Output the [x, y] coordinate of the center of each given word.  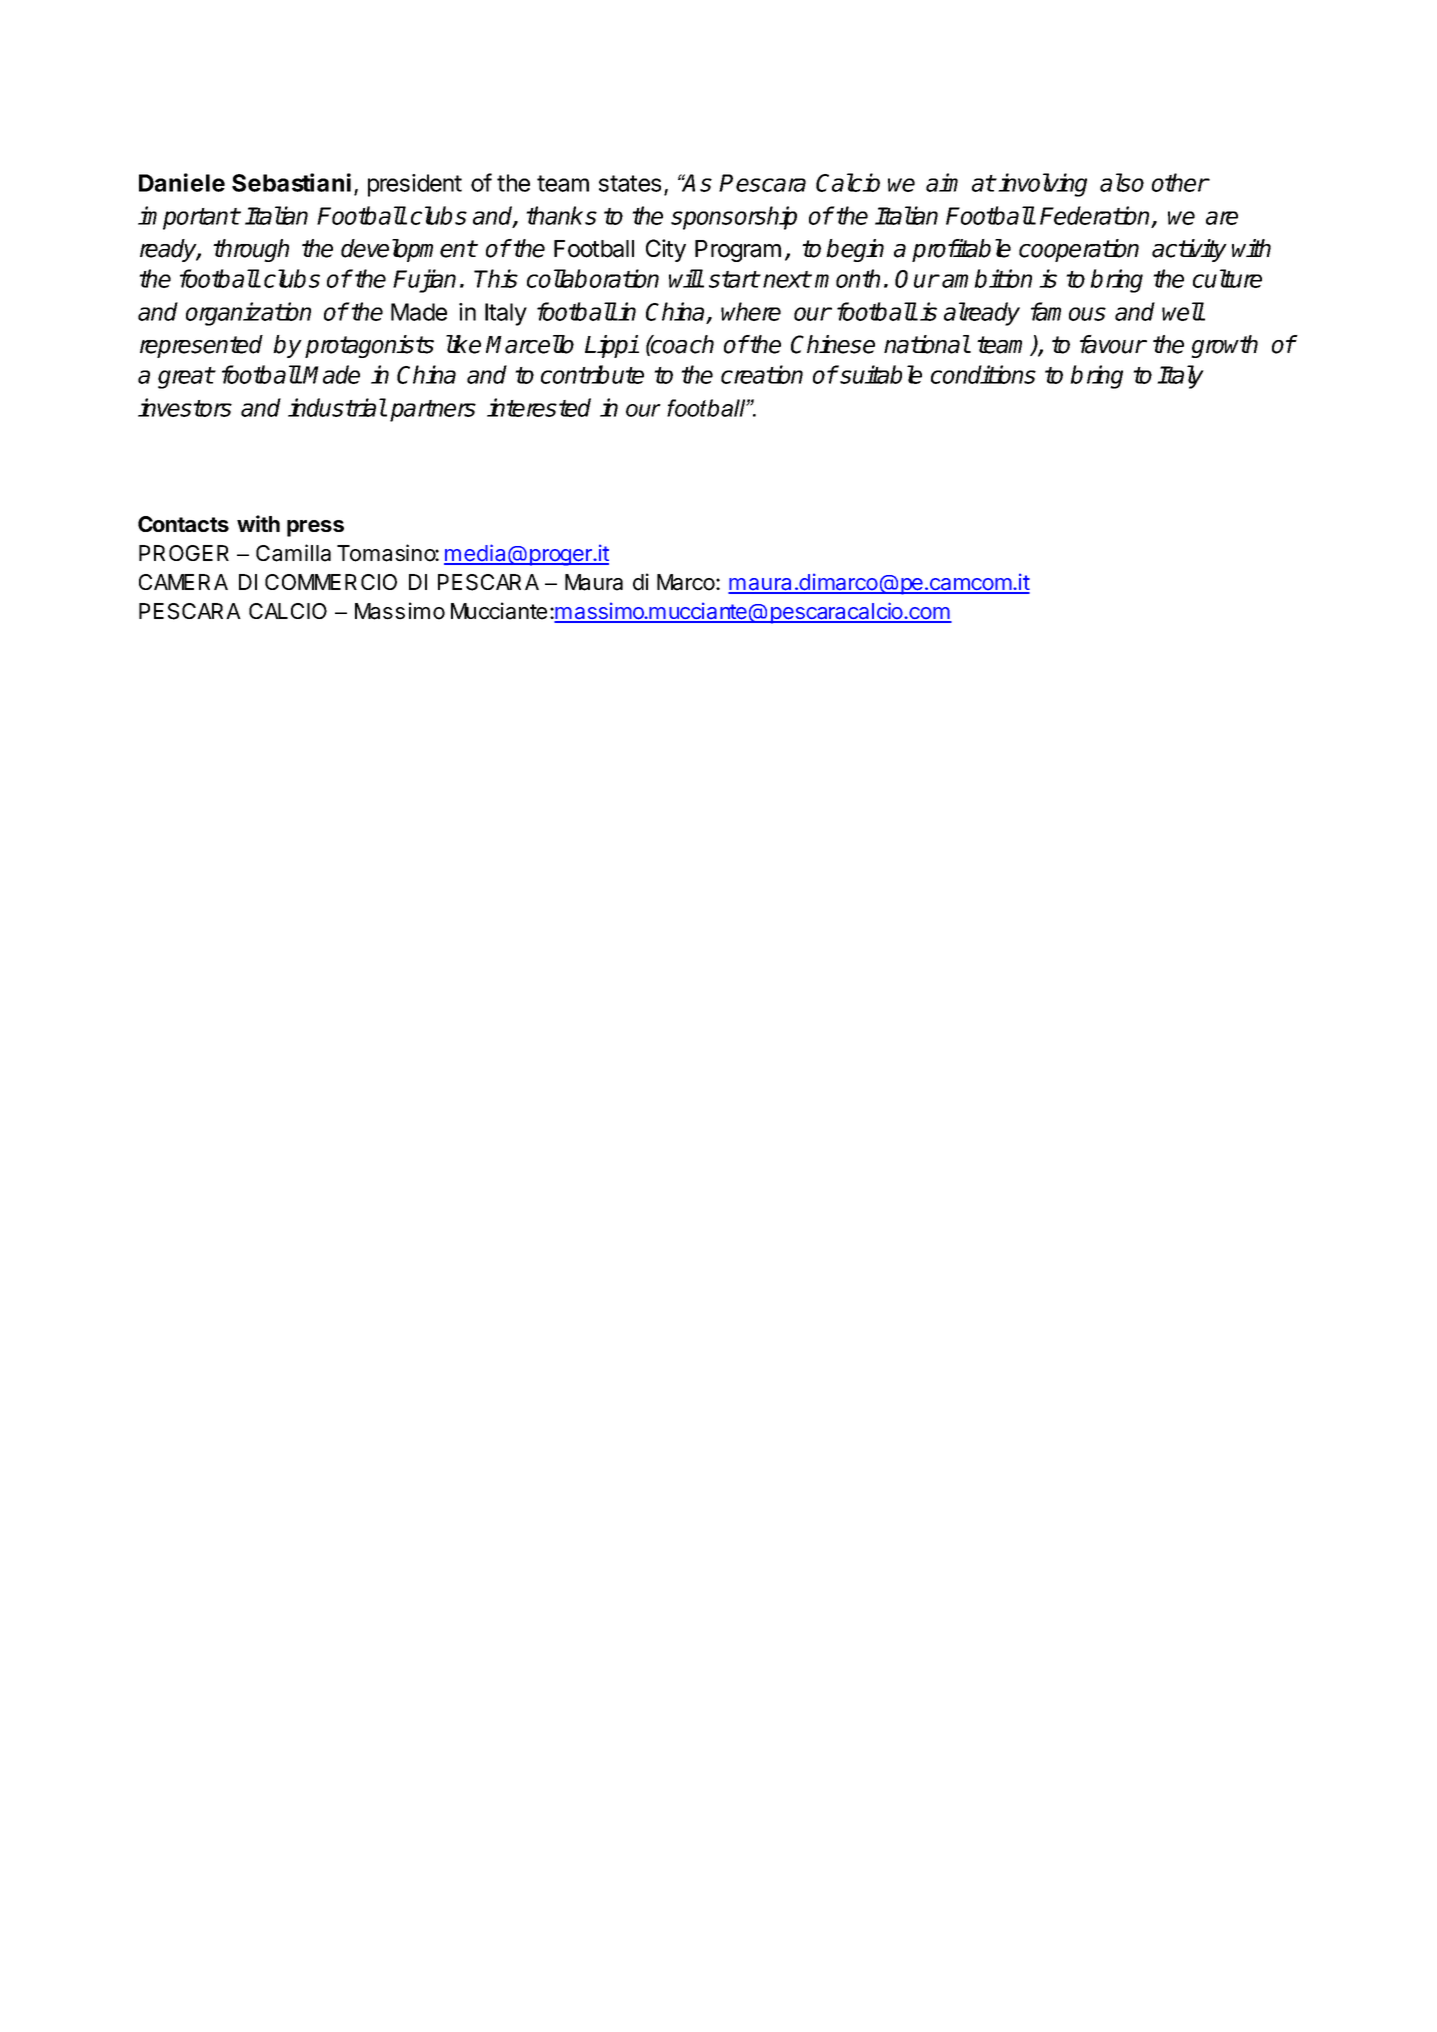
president [415, 185]
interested [539, 407]
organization [248, 314]
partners [433, 411]
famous [1068, 311]
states [630, 183]
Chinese [833, 344]
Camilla [293, 553]
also [1122, 182]
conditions [983, 374]
